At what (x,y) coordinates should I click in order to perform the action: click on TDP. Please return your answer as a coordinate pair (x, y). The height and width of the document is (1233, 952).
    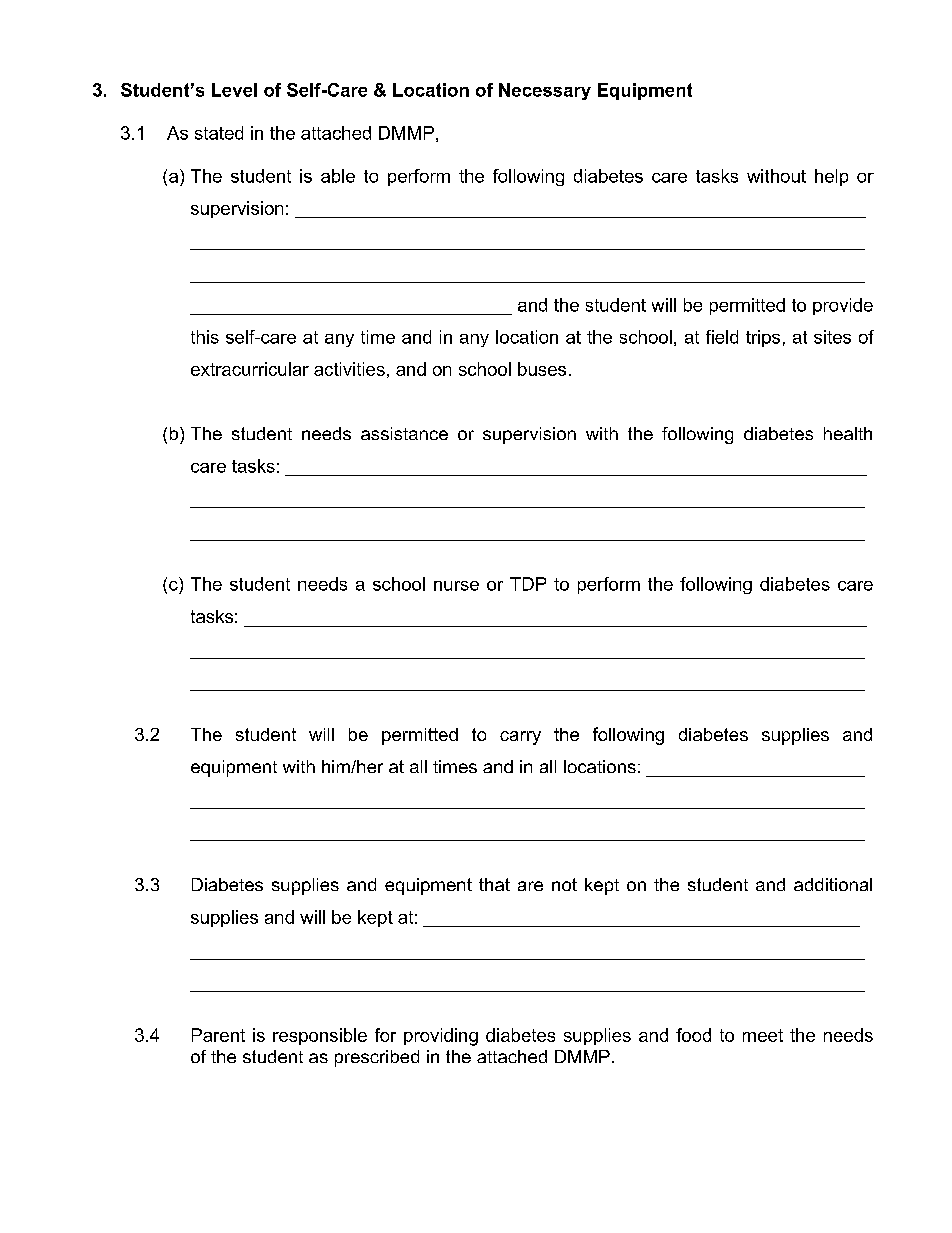
    Looking at the image, I should click on (528, 584).
